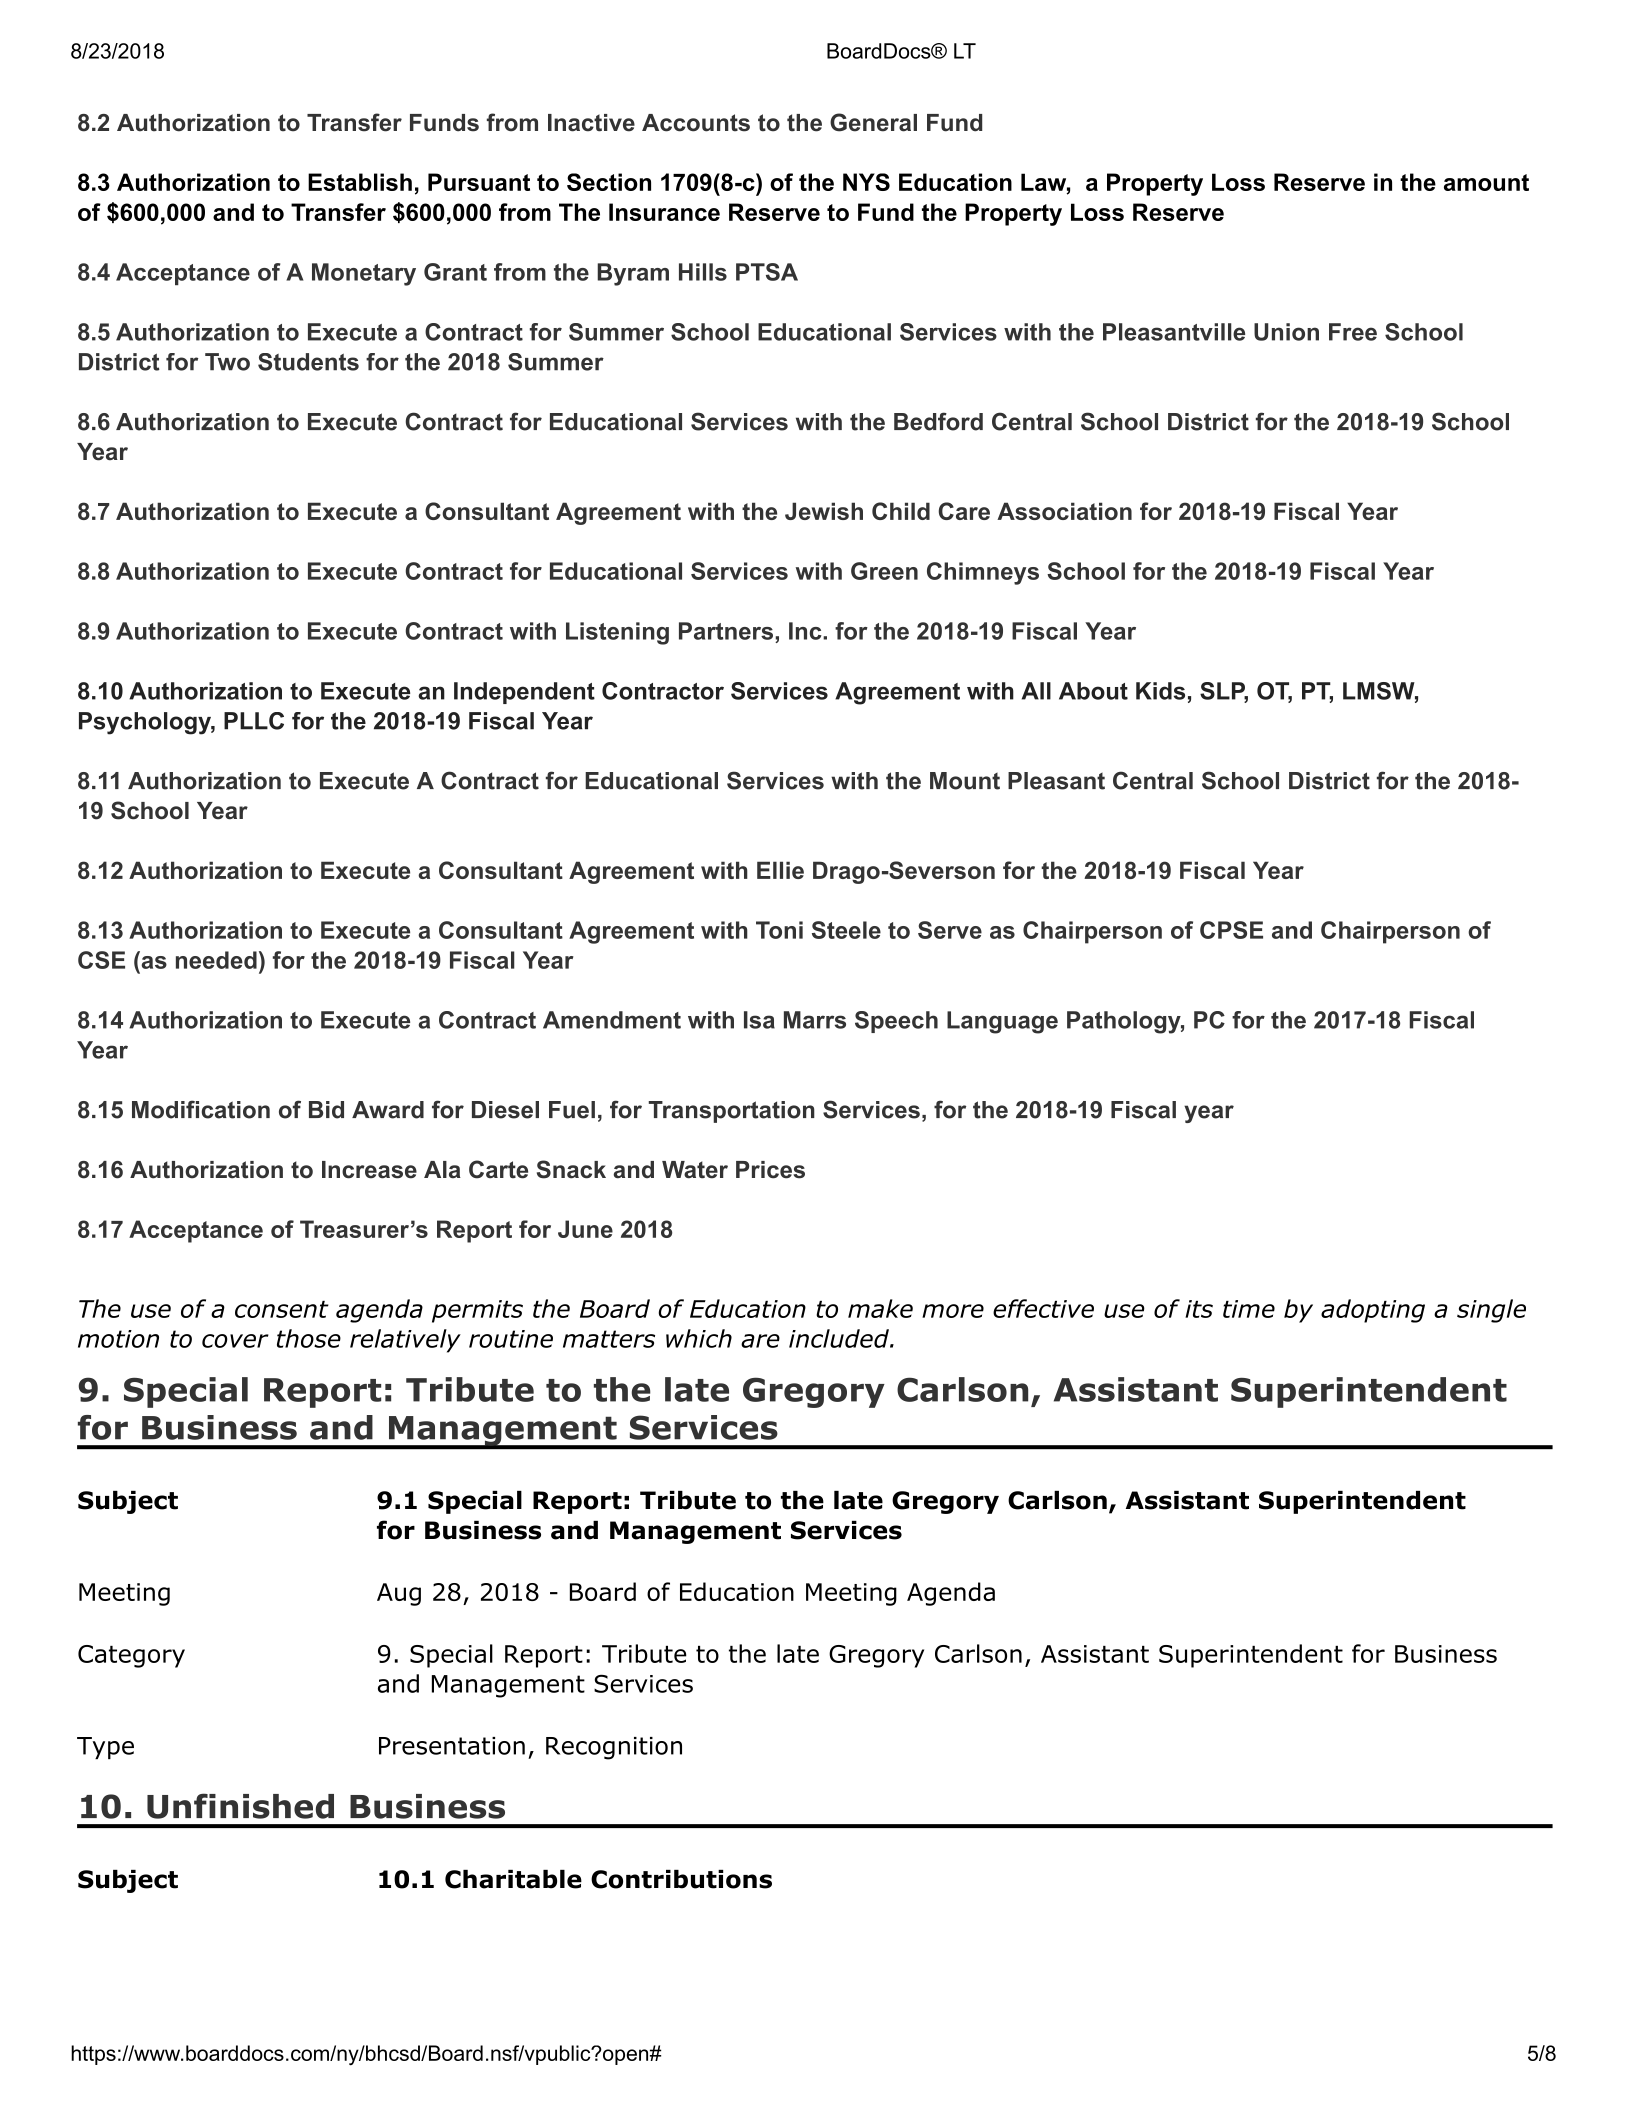  Describe the element at coordinates (360, 182) in the document. I see `Establish` at that location.
